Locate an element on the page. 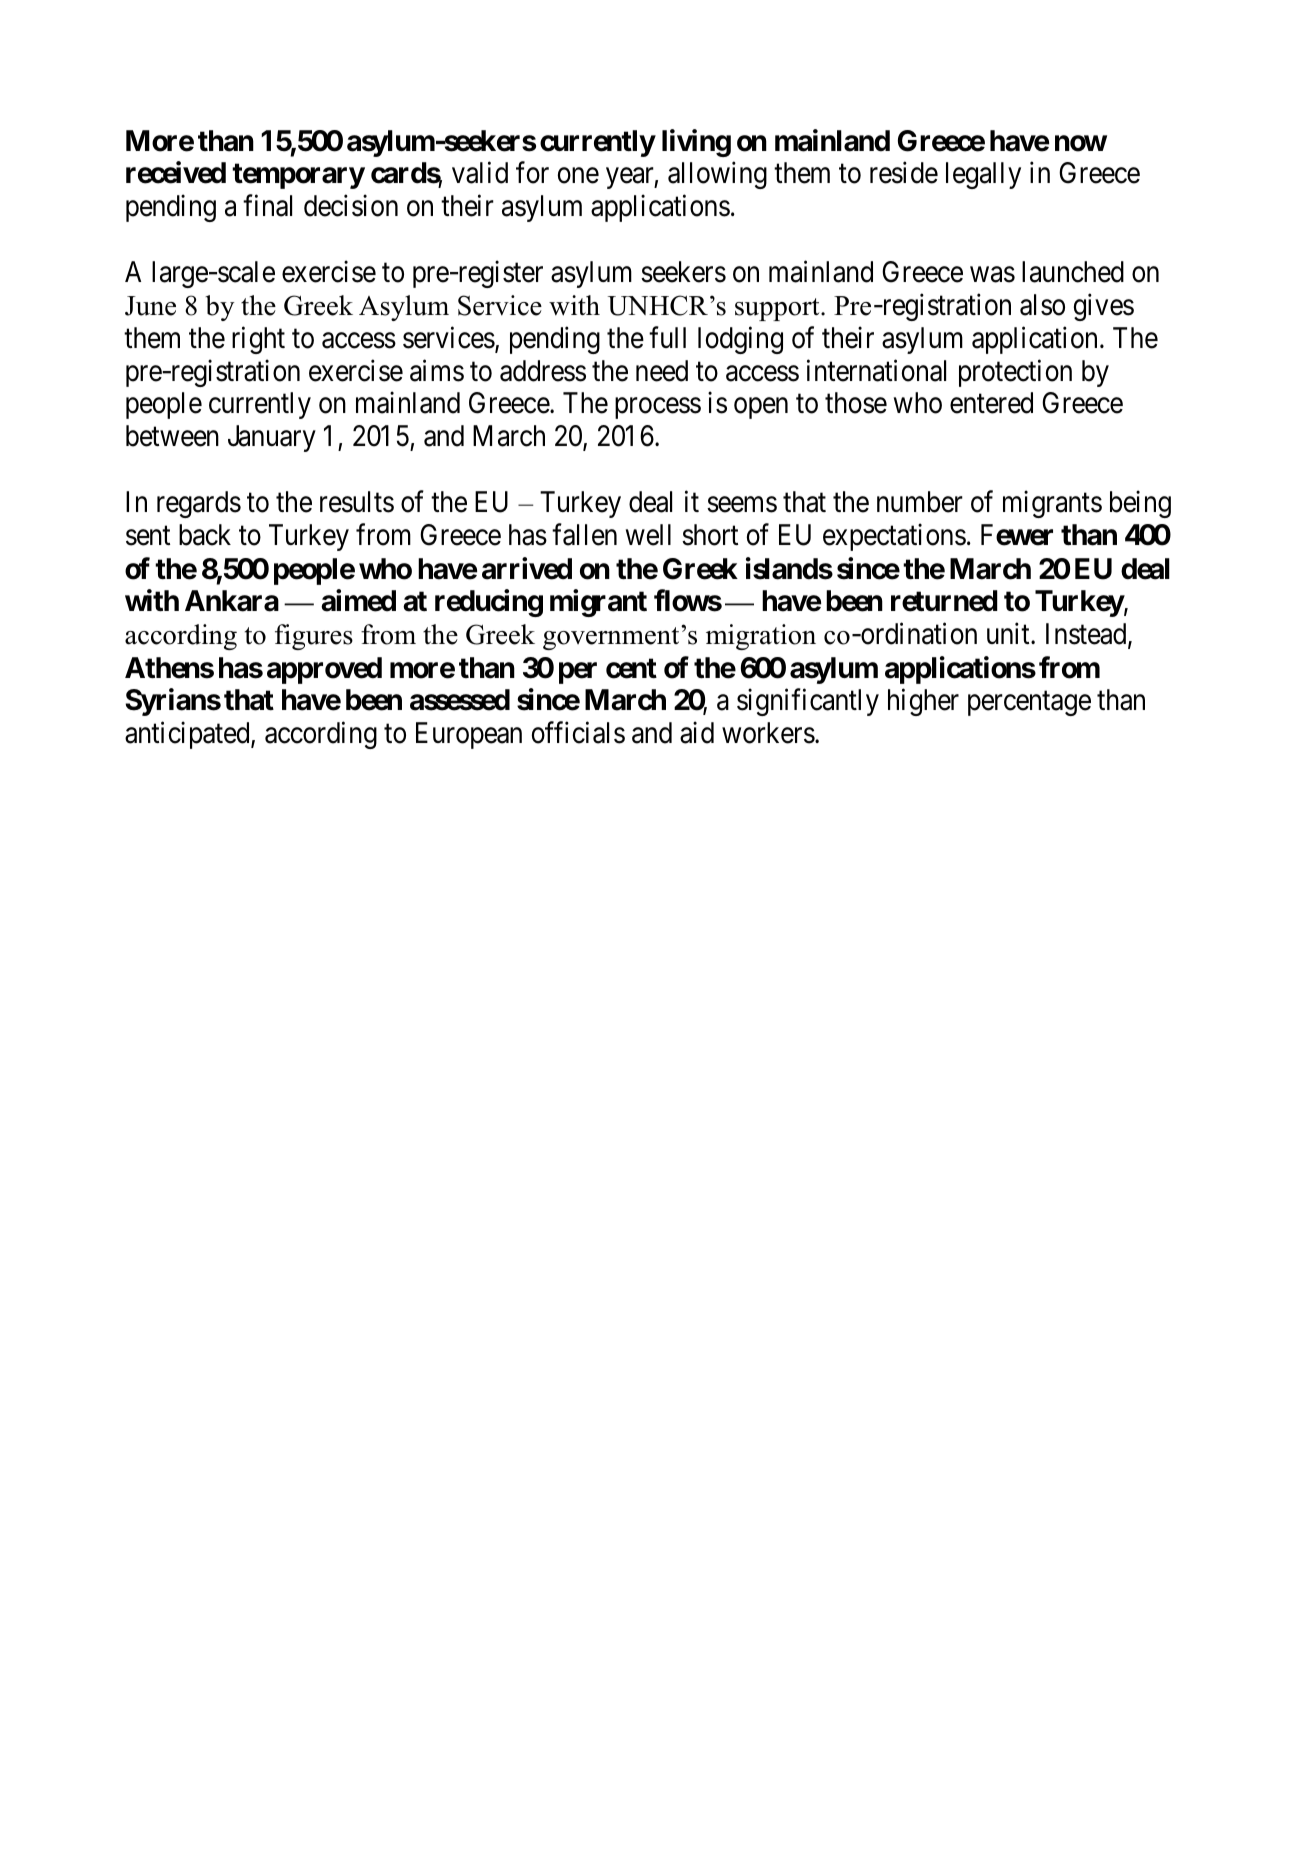 This page has height=1853, width=1310. January is located at coordinates (272, 439).
